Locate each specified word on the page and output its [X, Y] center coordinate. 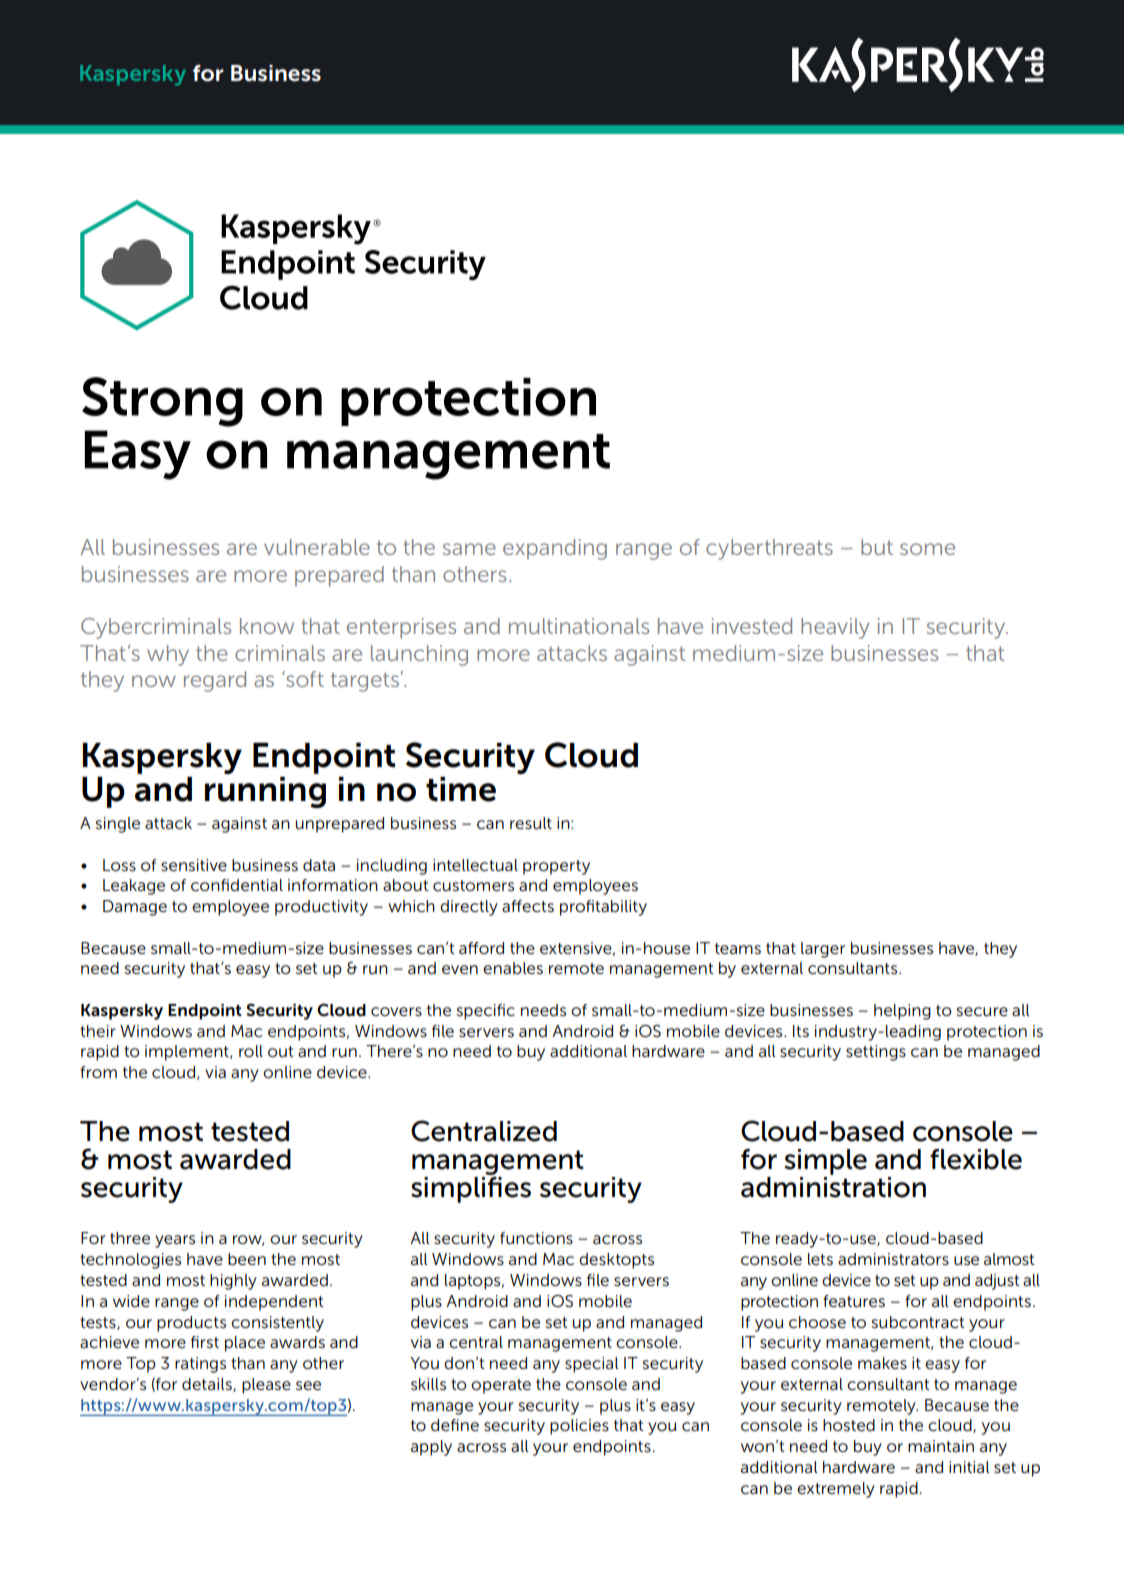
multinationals [579, 626]
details [208, 1385]
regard [215, 681]
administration [833, 1187]
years [175, 1241]
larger [823, 950]
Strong [162, 402]
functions [536, 1238]
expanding [555, 549]
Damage [135, 908]
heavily [835, 628]
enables [513, 968]
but [877, 547]
